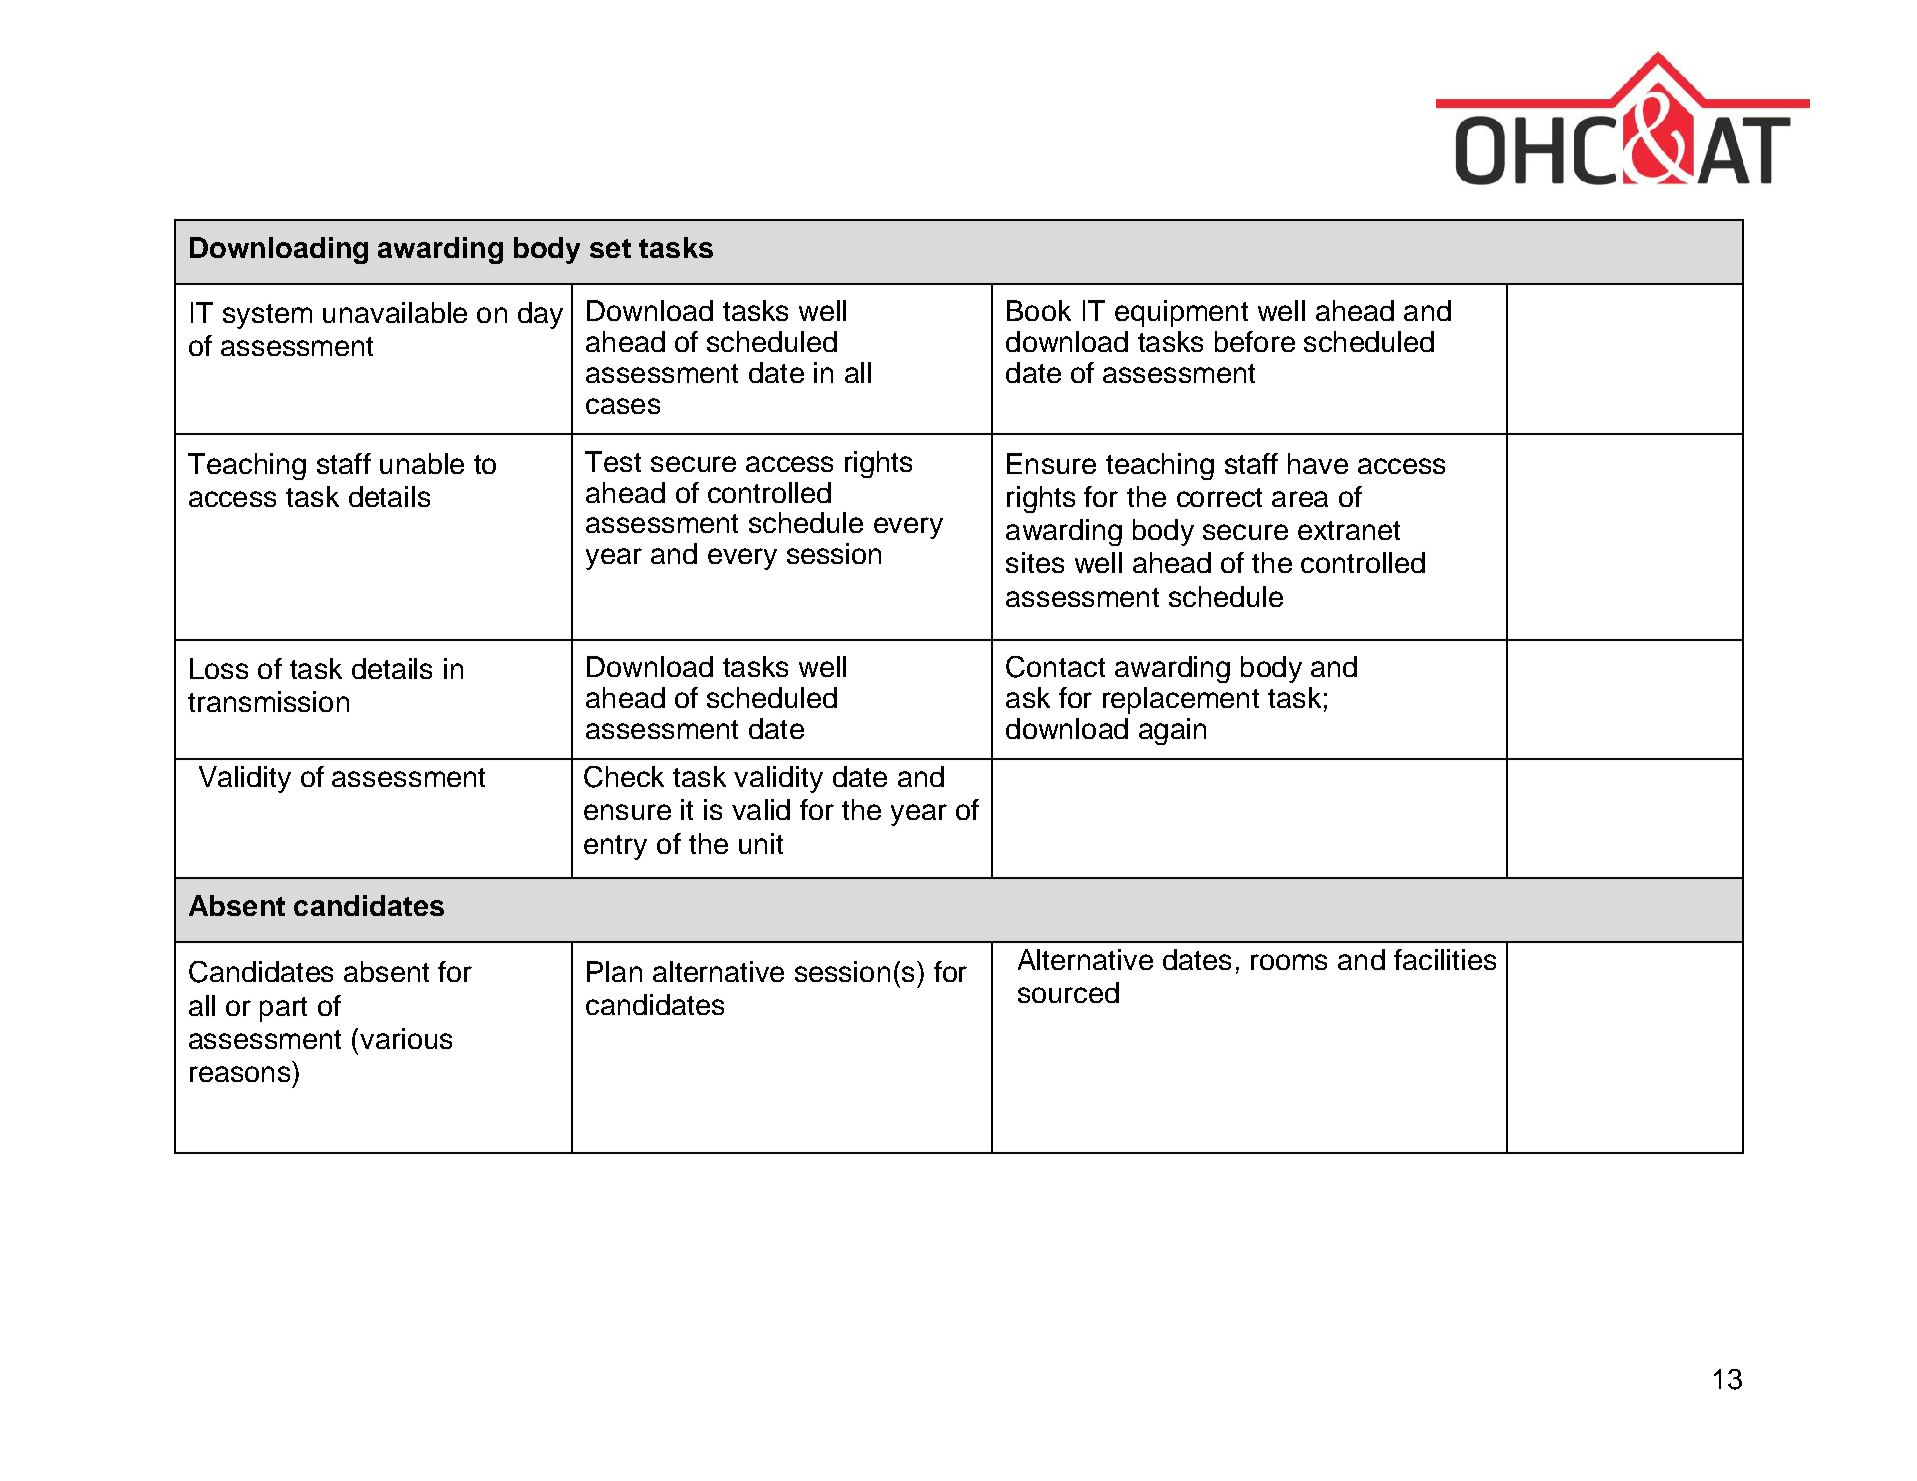 The width and height of the screenshot is (1917, 1481). Describe the element at coordinates (1349, 530) in the screenshot. I see `extranet` at that location.
